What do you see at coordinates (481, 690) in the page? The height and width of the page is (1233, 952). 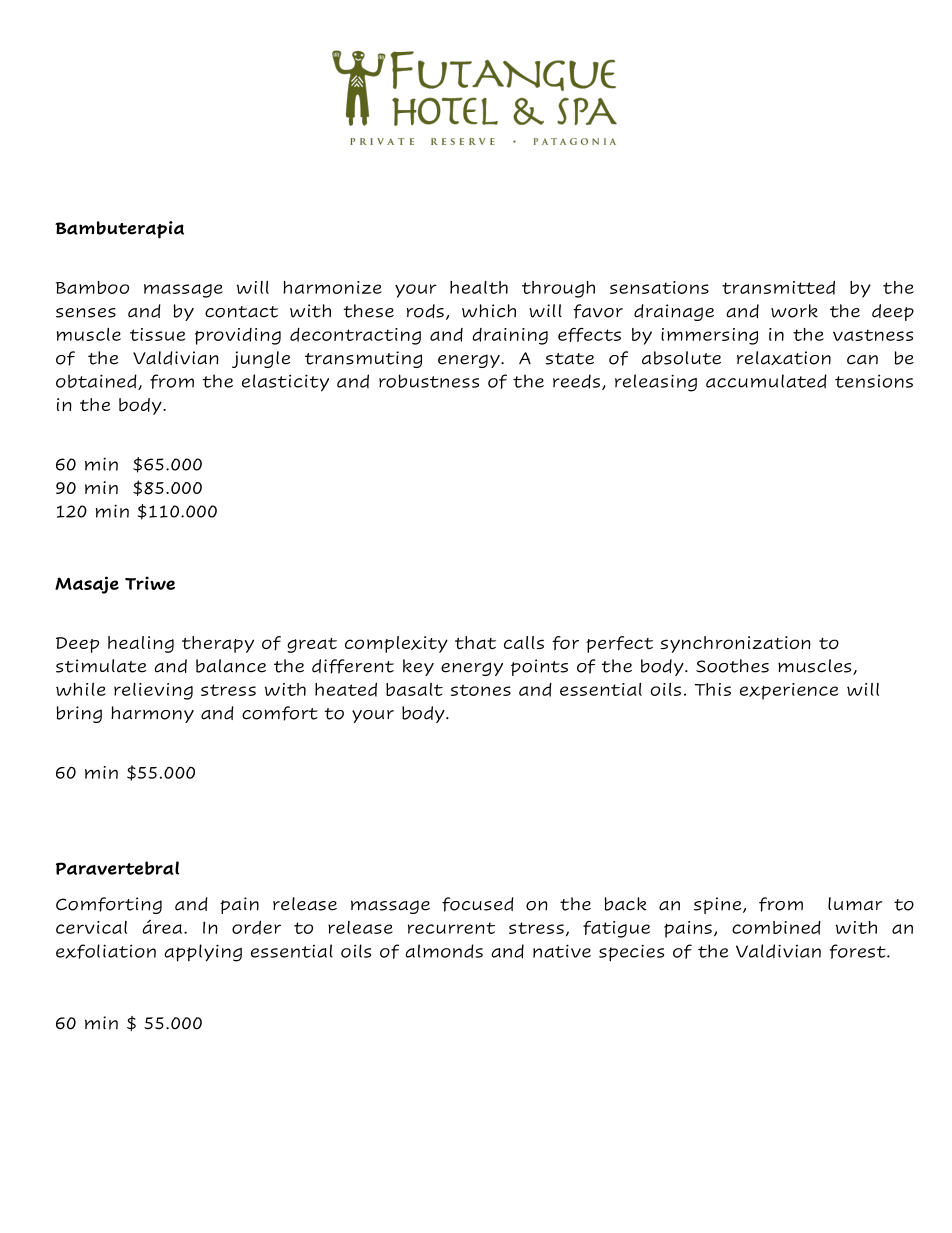 I see `stones` at bounding box center [481, 690].
